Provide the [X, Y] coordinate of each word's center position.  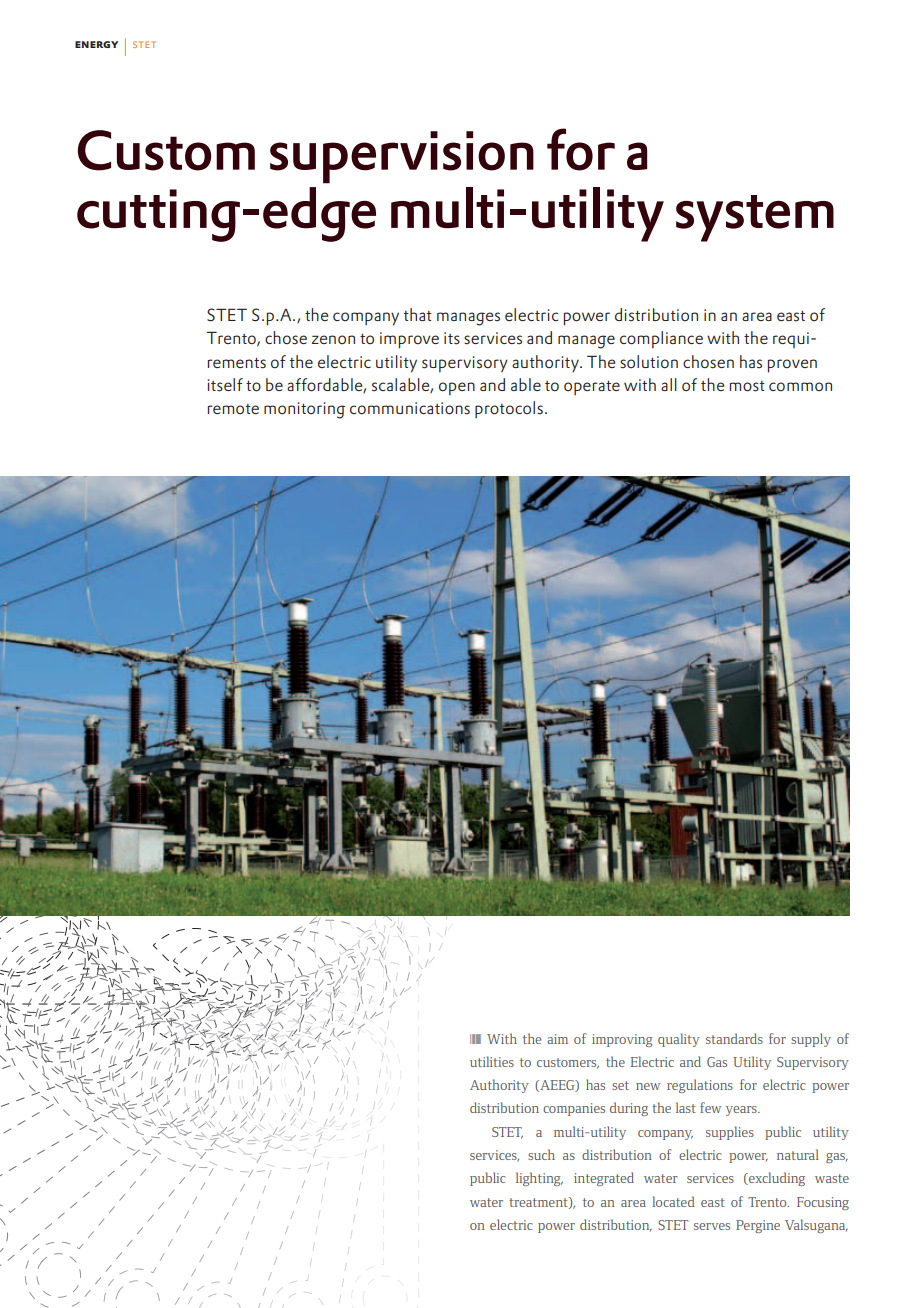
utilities [492, 1061]
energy [96, 44]
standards [734, 1038]
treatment [539, 1203]
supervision [402, 157]
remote [233, 409]
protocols [509, 409]
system [755, 218]
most [747, 386]
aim [557, 1039]
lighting [539, 1179]
